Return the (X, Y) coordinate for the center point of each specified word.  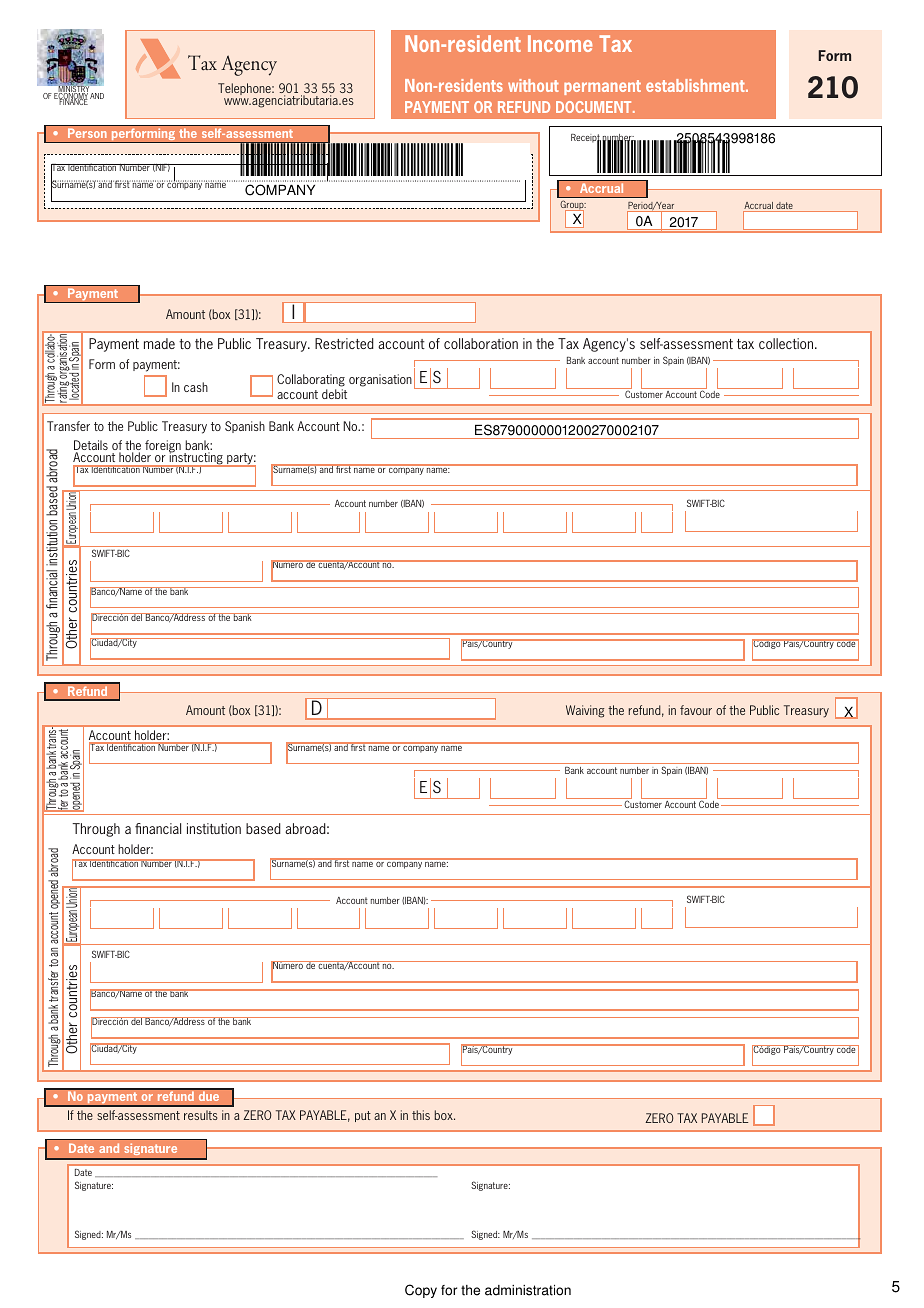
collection (787, 343)
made (159, 343)
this (421, 1115)
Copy (421, 1291)
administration (528, 1290)
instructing (196, 459)
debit (334, 394)
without (533, 85)
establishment (696, 85)
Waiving (585, 711)
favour (696, 710)
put (363, 1116)
